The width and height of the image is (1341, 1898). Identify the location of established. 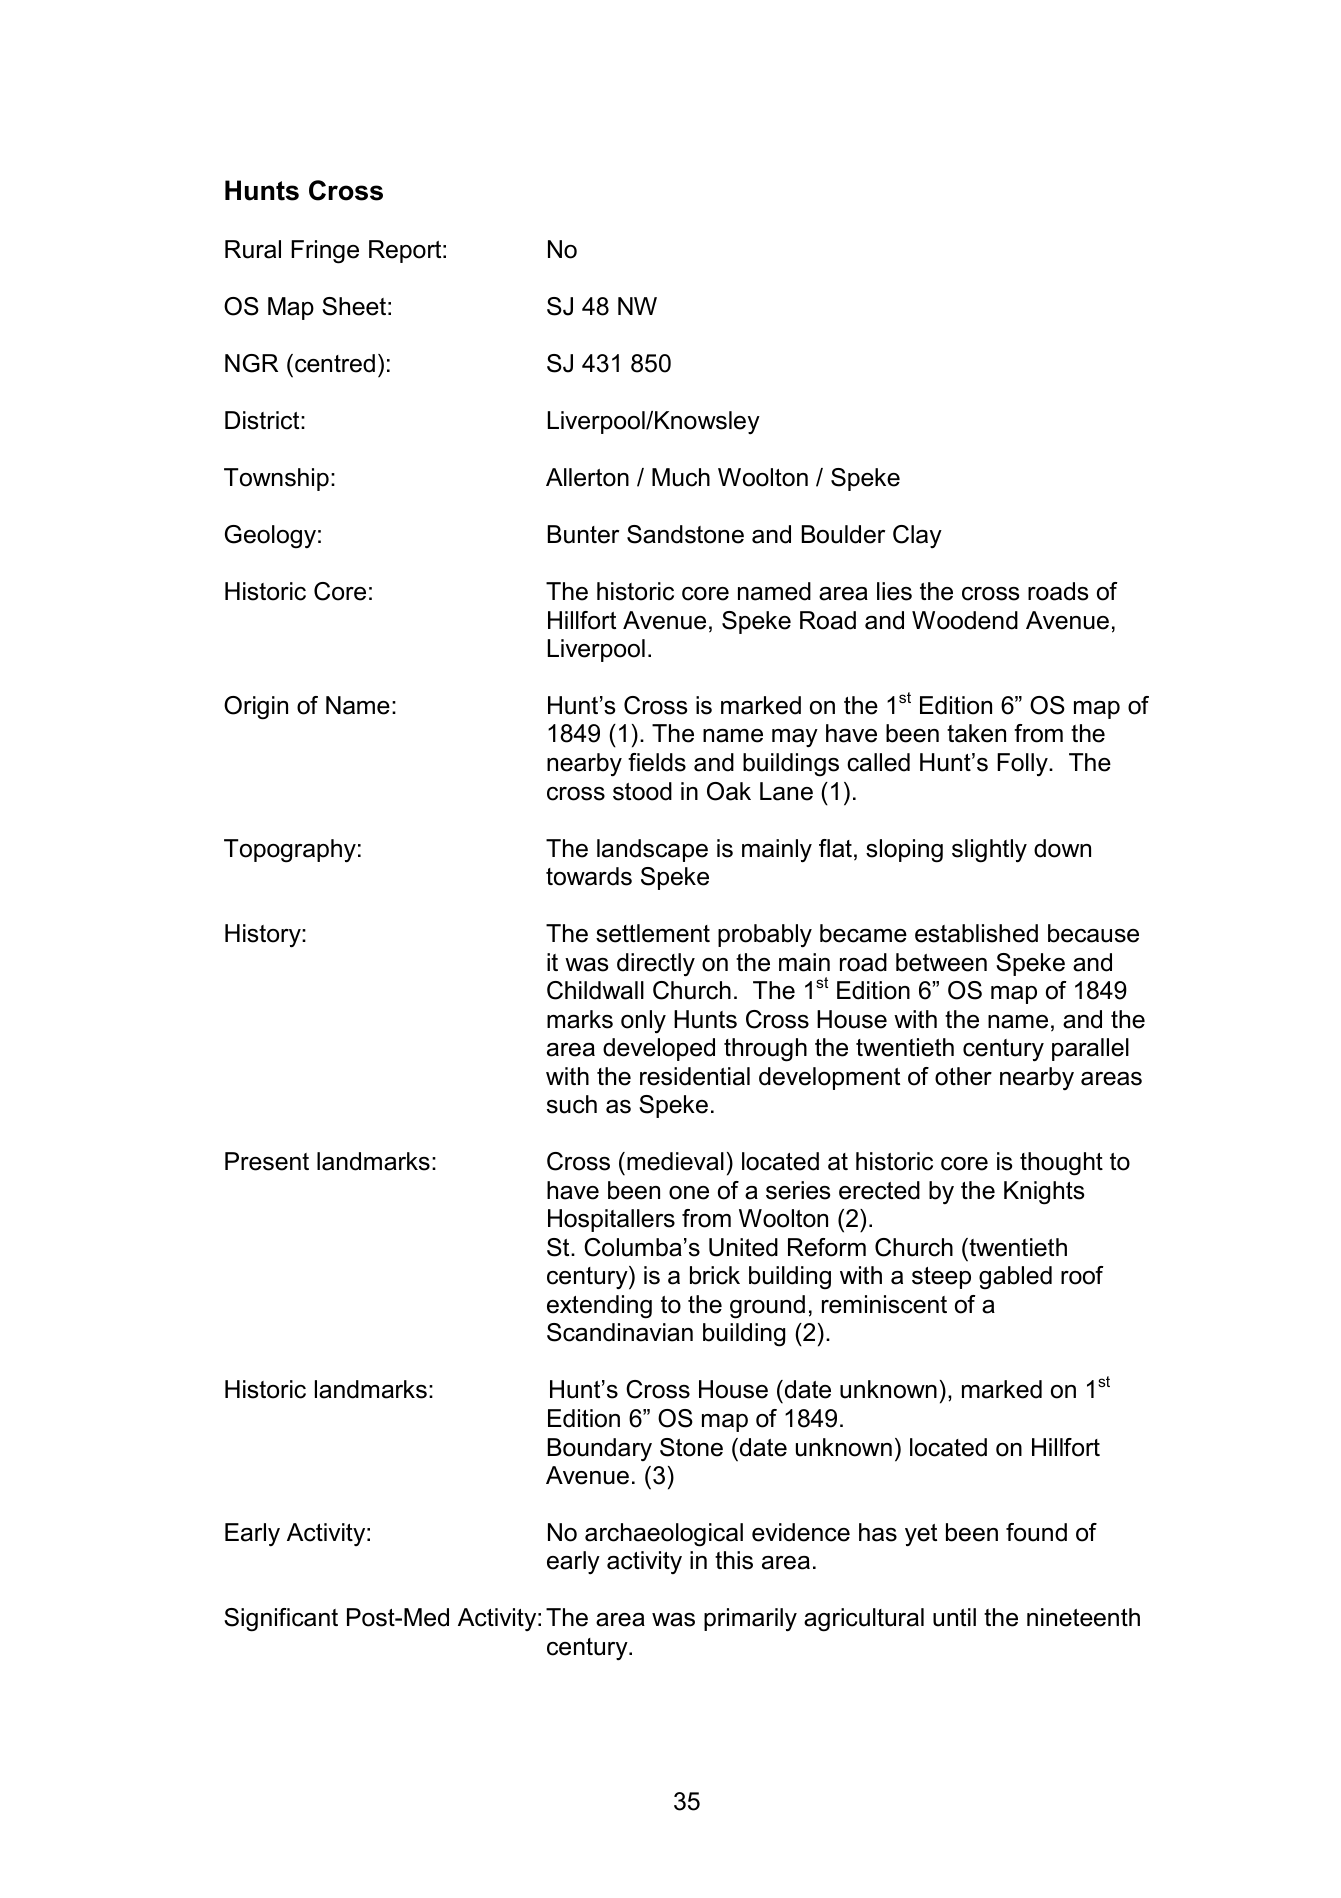
(976, 933).
